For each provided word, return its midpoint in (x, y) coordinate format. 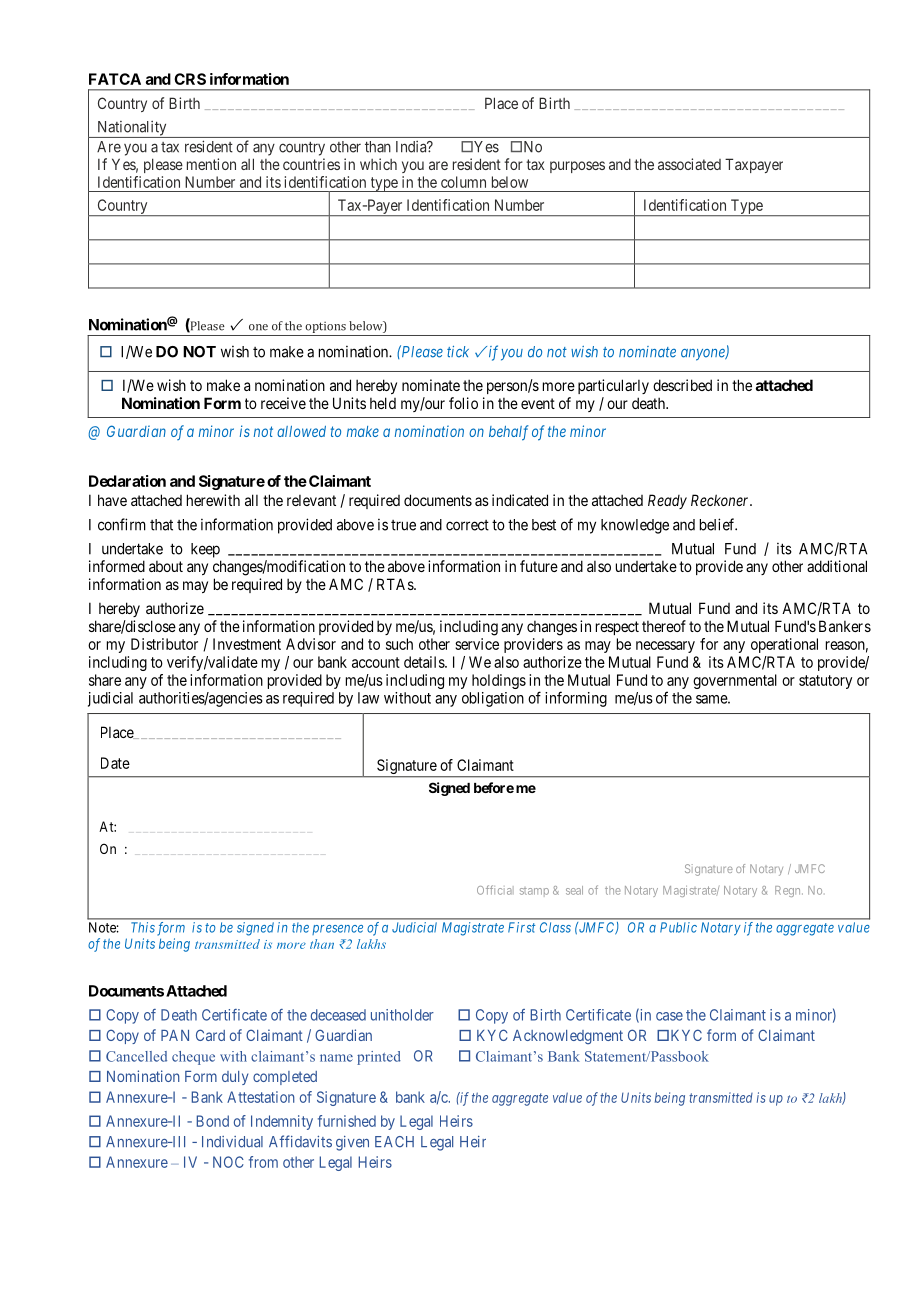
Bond (213, 1121)
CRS (190, 79)
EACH (394, 1142)
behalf (509, 433)
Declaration (127, 481)
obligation (493, 699)
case (669, 1016)
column (463, 182)
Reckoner (721, 500)
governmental (735, 681)
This (143, 927)
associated (689, 164)
